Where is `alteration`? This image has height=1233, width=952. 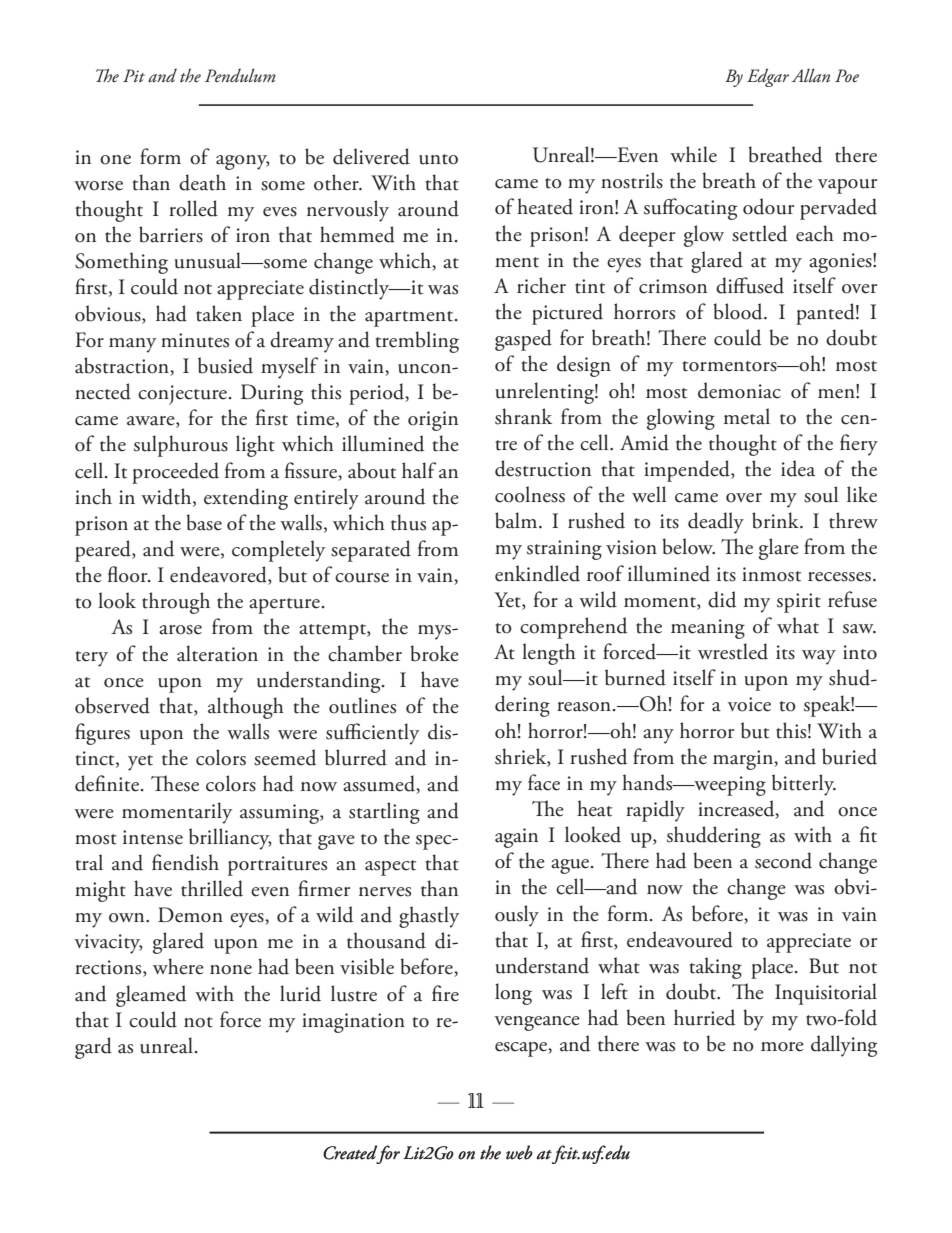 alteration is located at coordinates (217, 653).
